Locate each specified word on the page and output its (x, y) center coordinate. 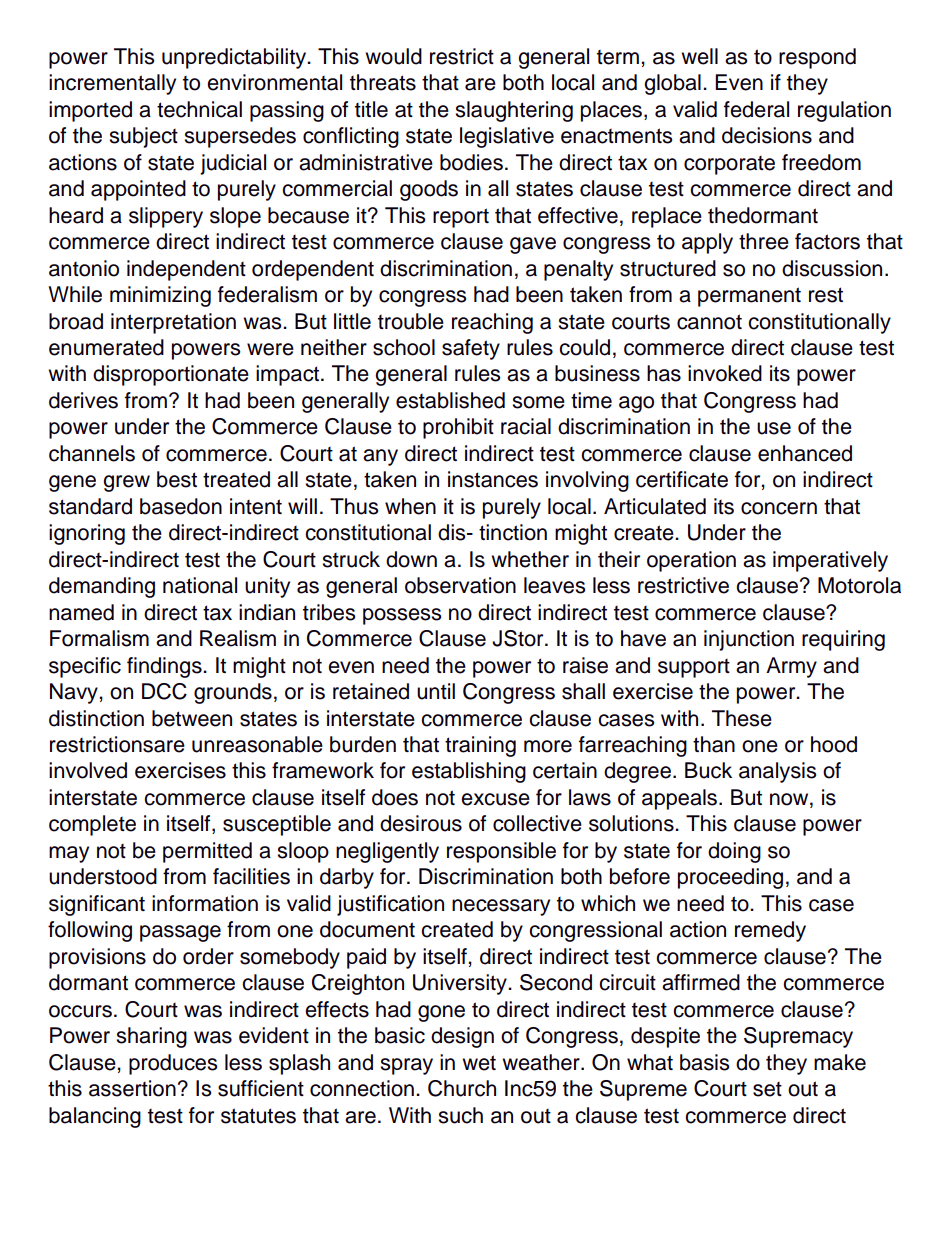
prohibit (458, 428)
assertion (132, 1088)
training (480, 746)
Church (462, 1088)
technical (199, 109)
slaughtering (514, 111)
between (192, 718)
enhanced (805, 453)
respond (817, 58)
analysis (777, 772)
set (767, 1089)
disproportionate (171, 375)
